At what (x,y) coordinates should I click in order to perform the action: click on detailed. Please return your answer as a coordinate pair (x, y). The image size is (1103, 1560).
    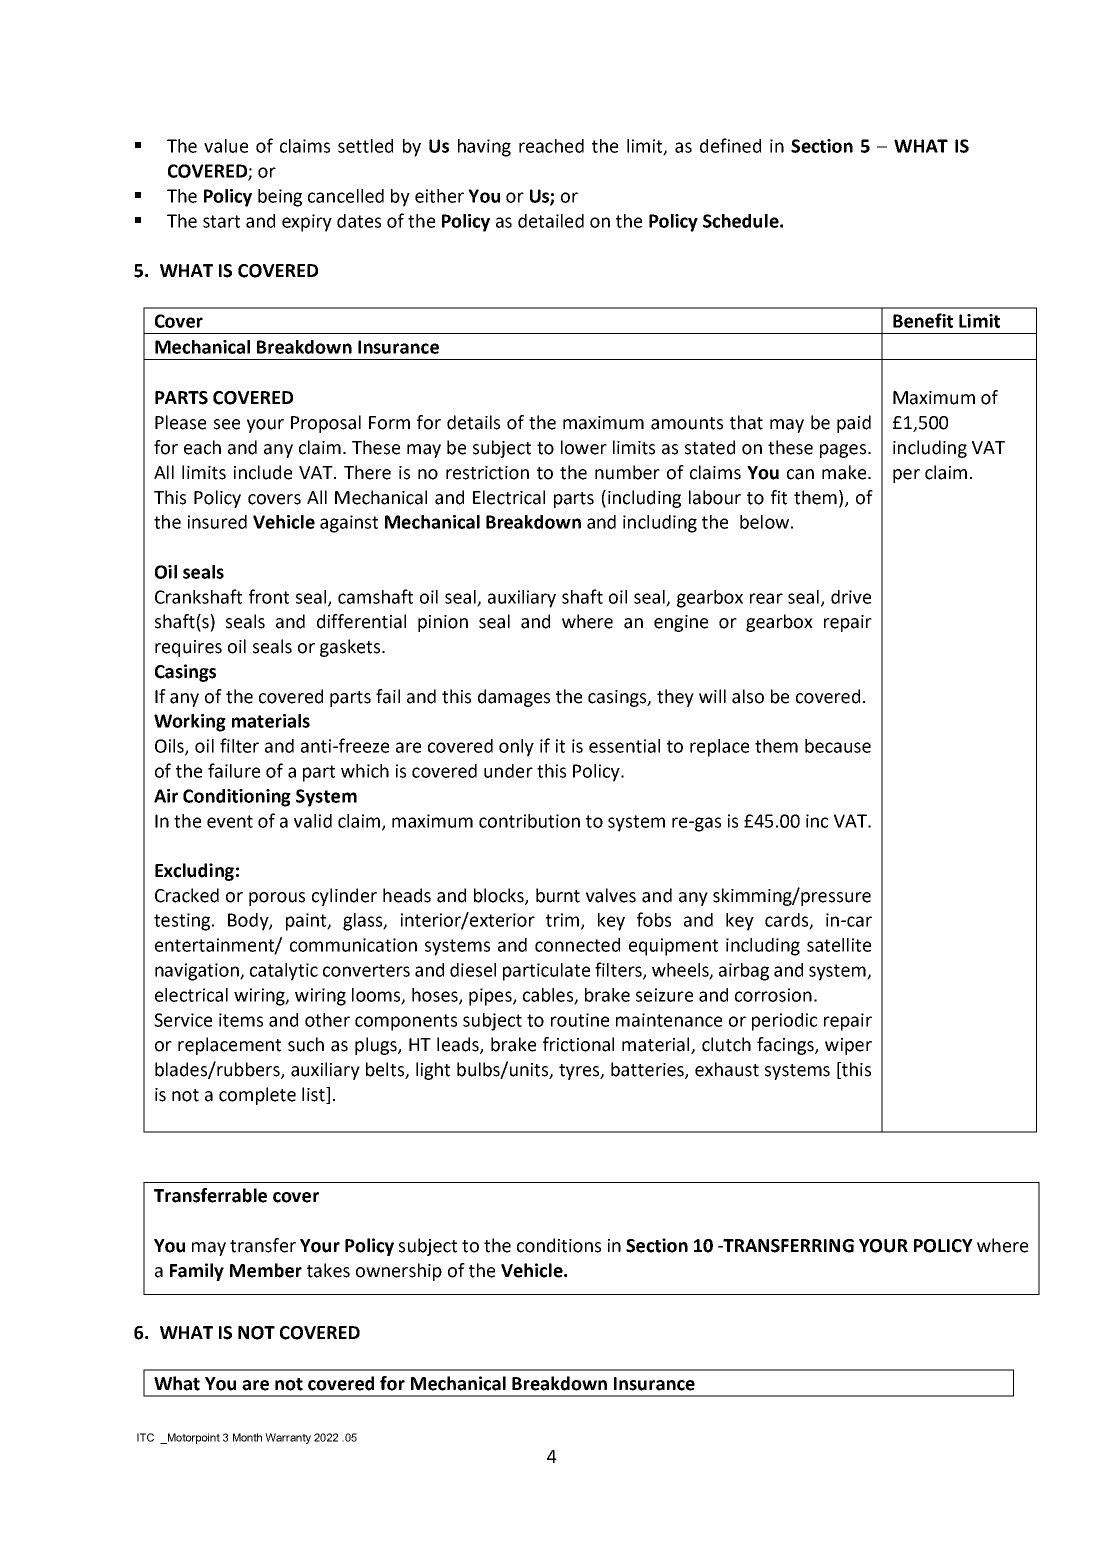
    Looking at the image, I should click on (551, 221).
